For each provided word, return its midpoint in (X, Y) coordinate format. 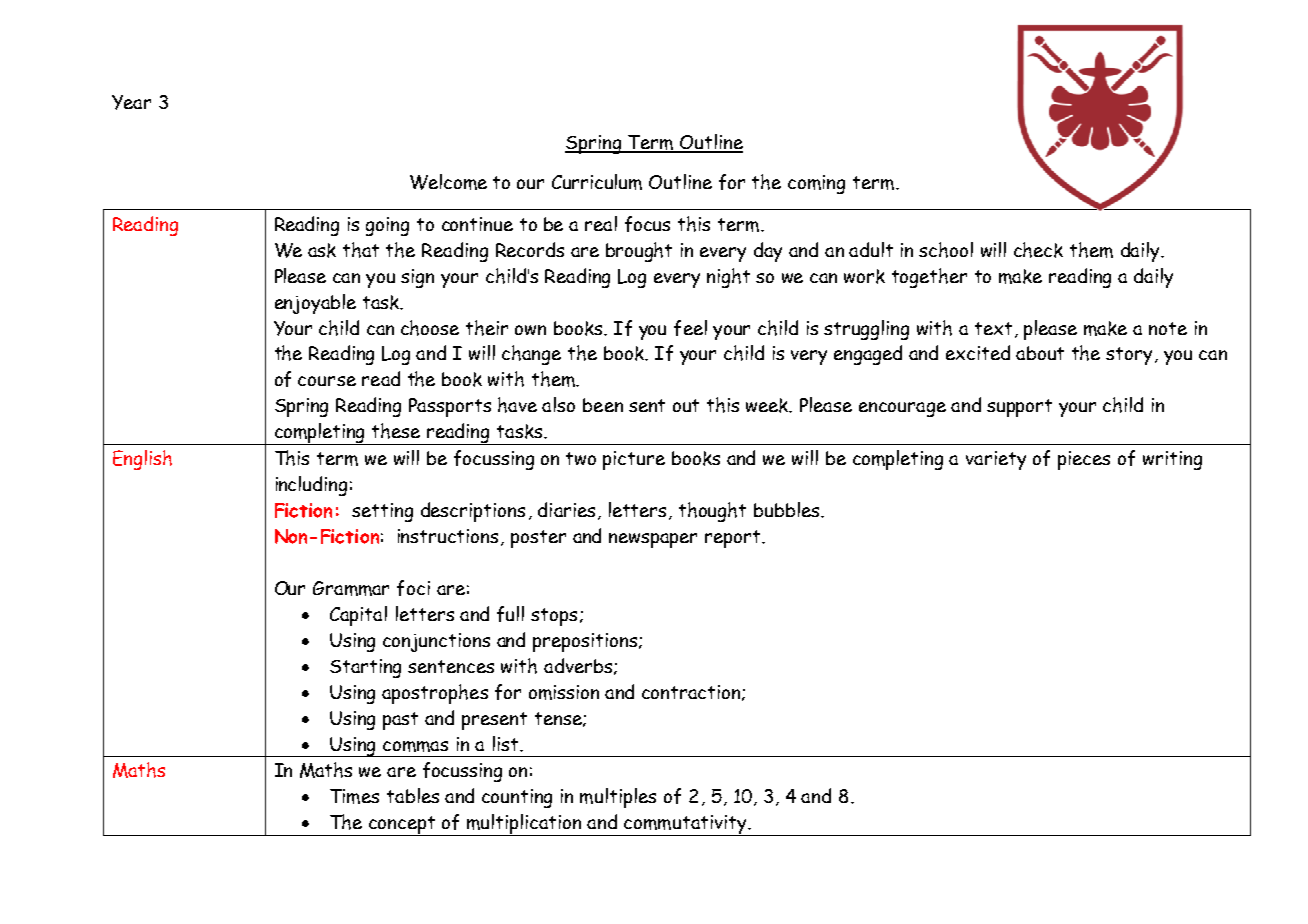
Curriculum (597, 182)
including (311, 486)
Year (131, 102)
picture (634, 460)
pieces (1084, 460)
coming (816, 184)
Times (354, 796)
